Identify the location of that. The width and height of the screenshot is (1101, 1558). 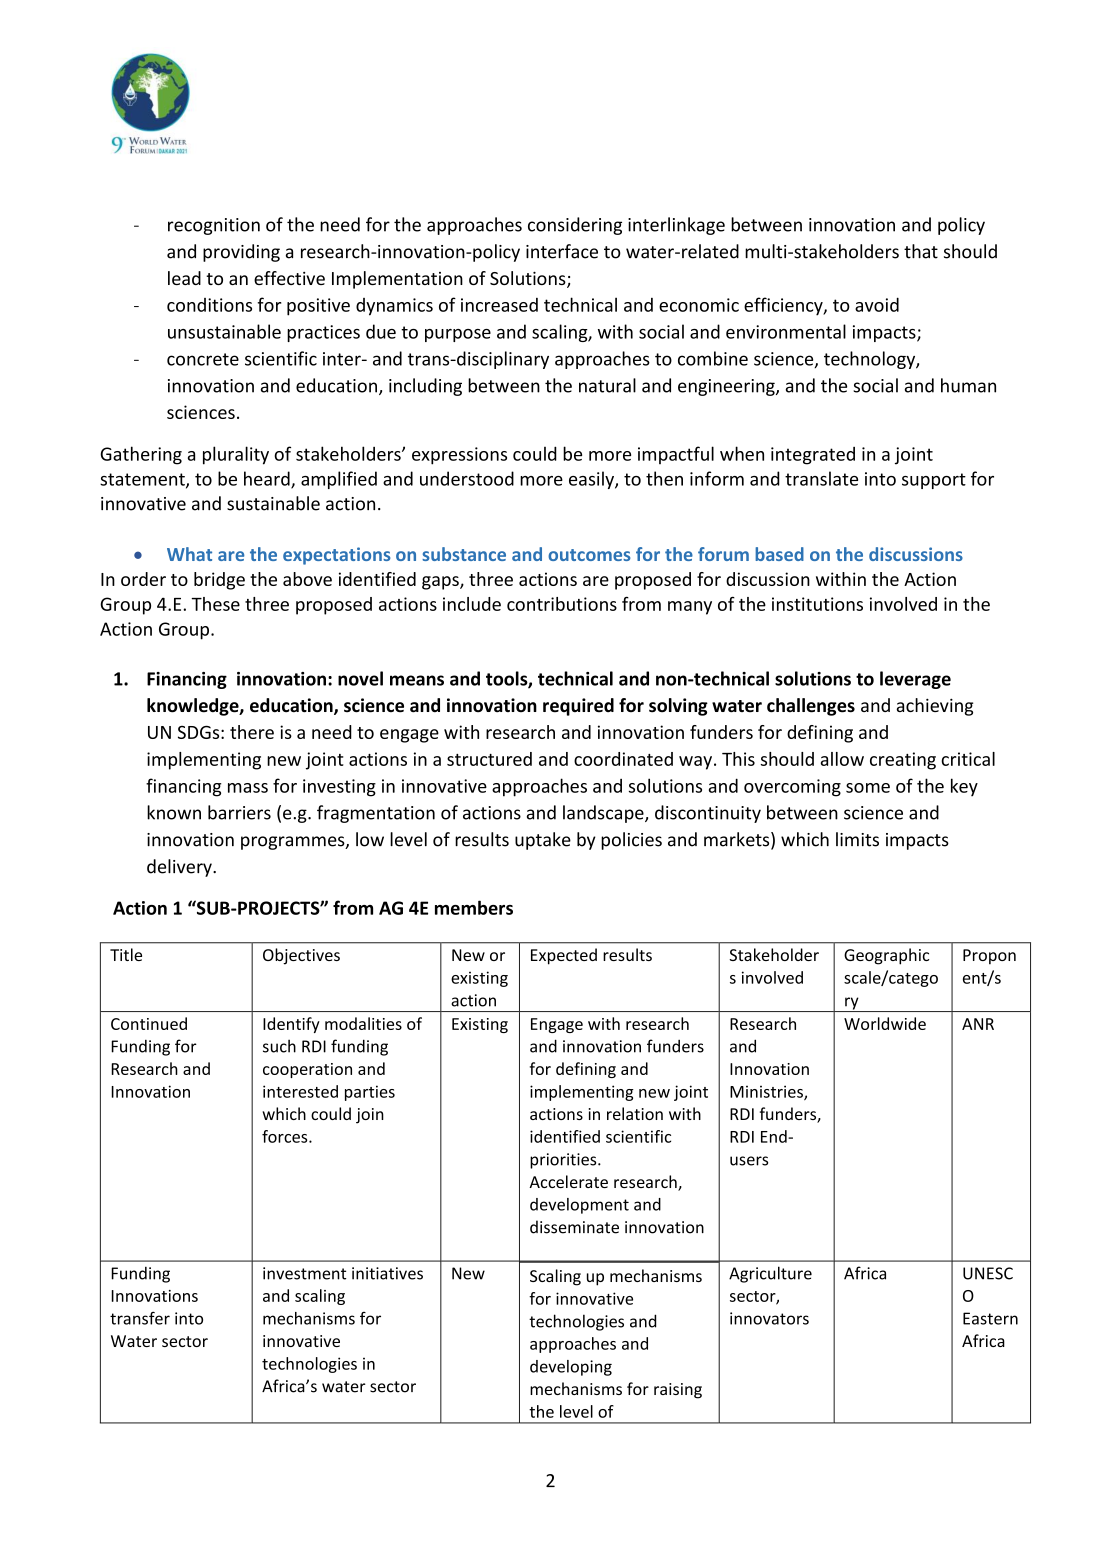
(921, 251).
